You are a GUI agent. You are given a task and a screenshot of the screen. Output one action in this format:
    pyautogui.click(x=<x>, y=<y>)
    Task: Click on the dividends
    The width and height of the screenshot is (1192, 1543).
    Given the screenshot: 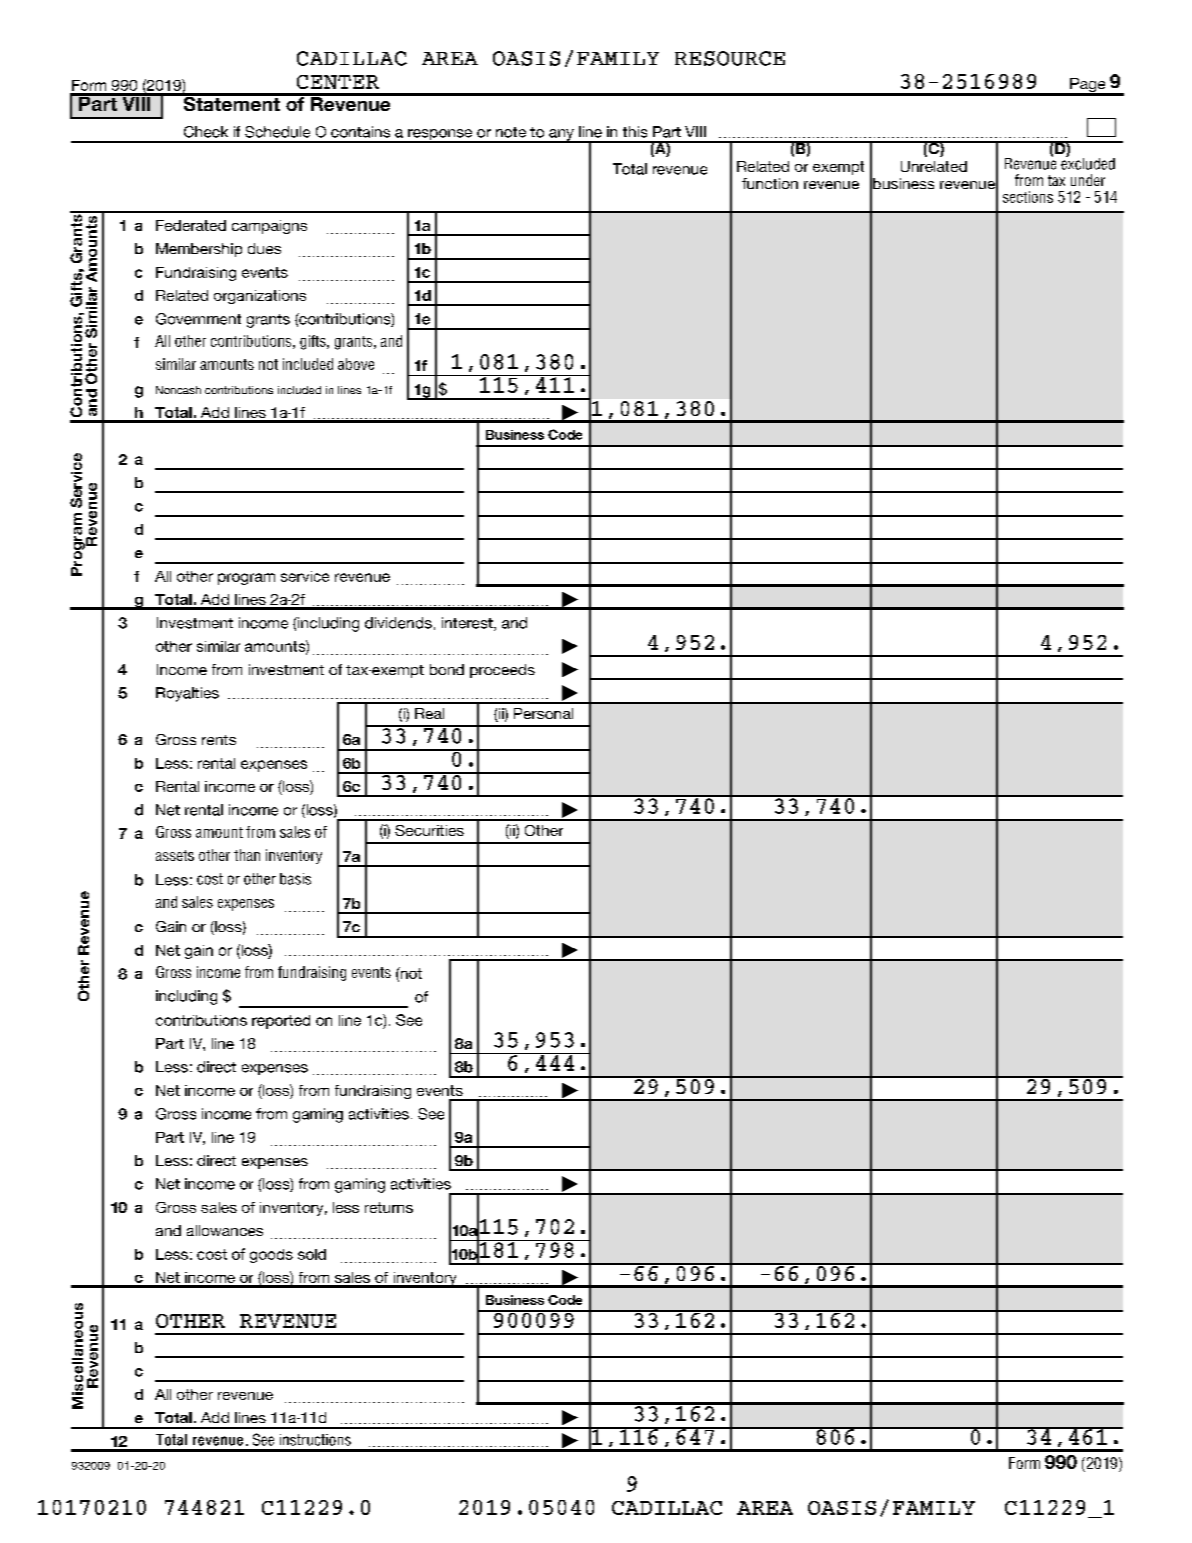 What is the action you would take?
    pyautogui.click(x=398, y=623)
